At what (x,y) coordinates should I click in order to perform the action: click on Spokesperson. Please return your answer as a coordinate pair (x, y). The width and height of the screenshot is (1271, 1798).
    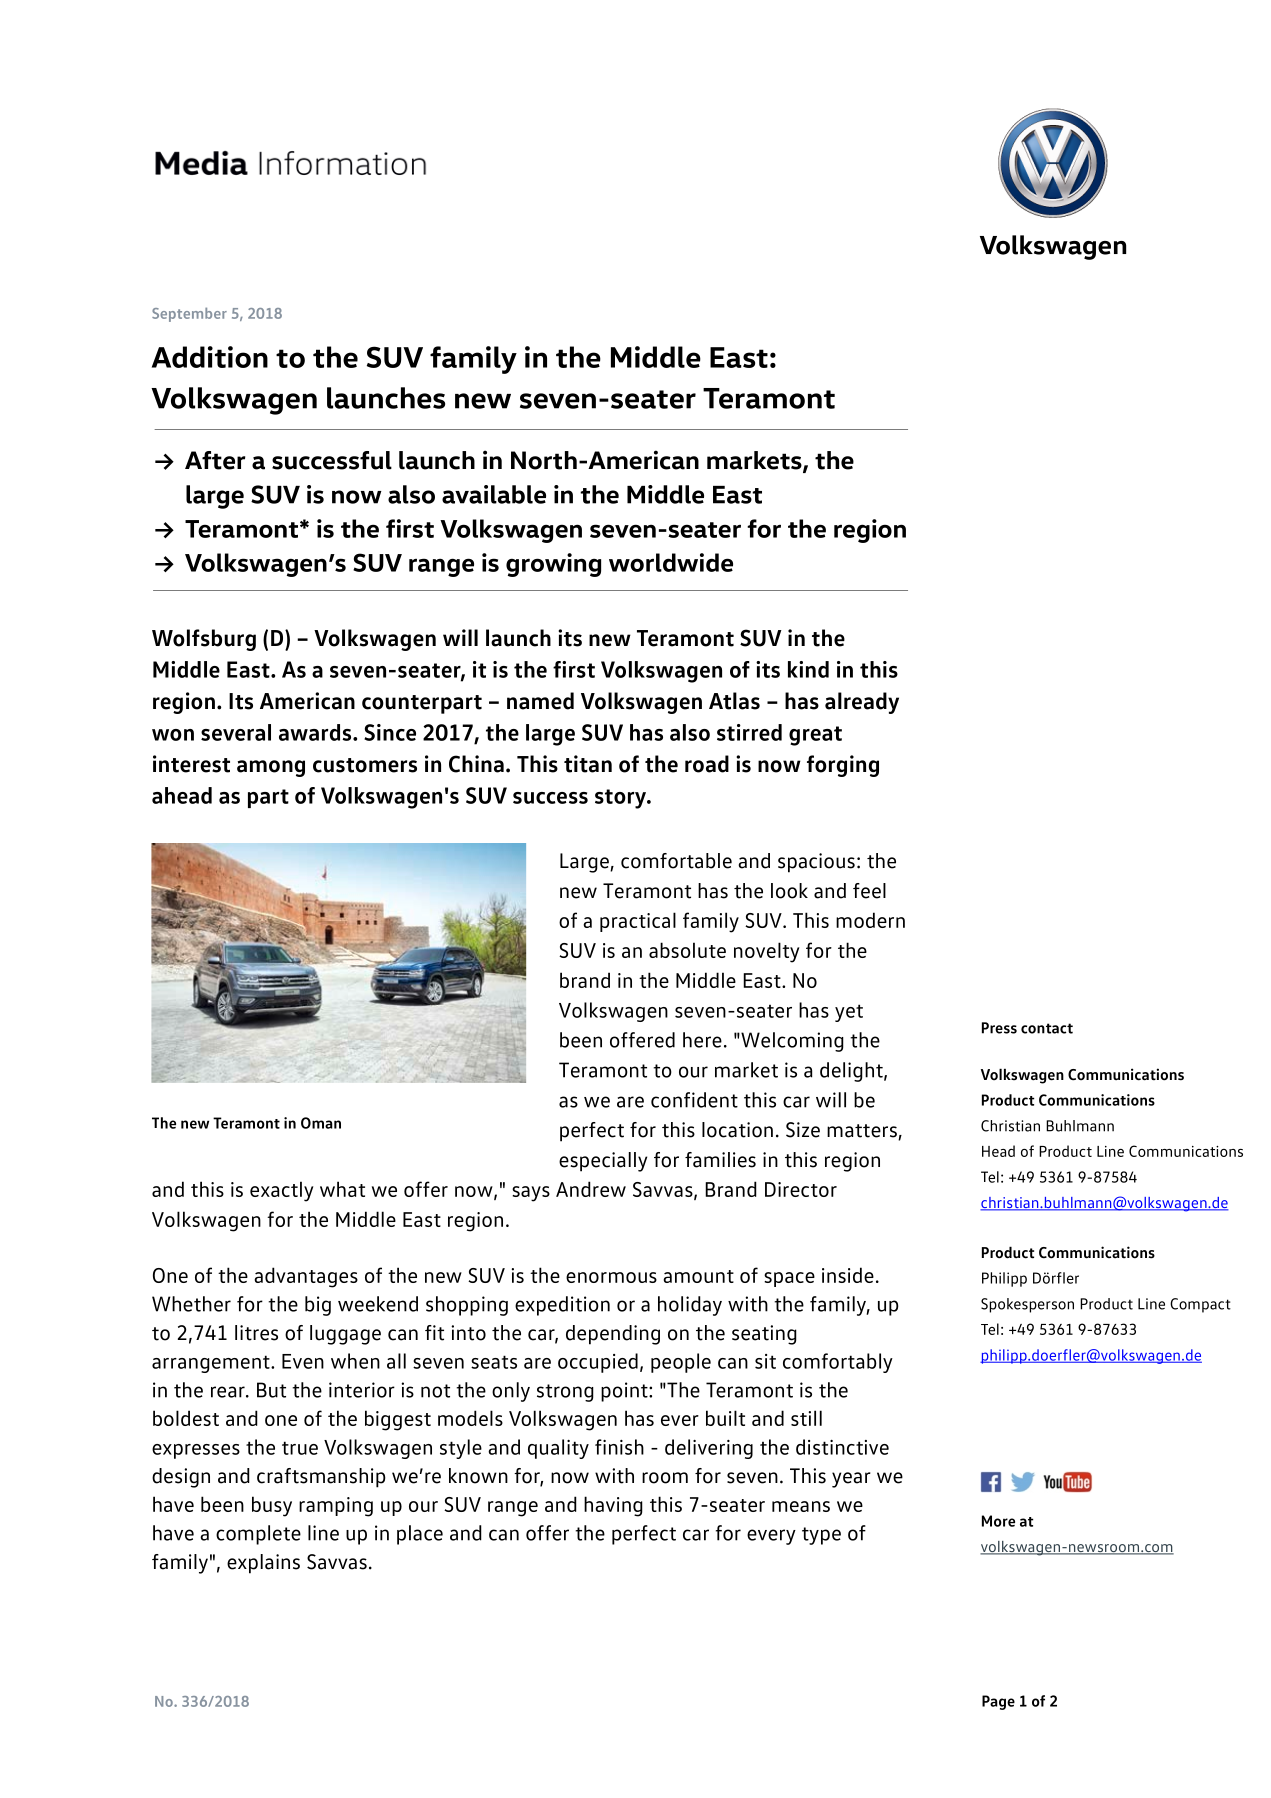
    Looking at the image, I should click on (1027, 1305).
